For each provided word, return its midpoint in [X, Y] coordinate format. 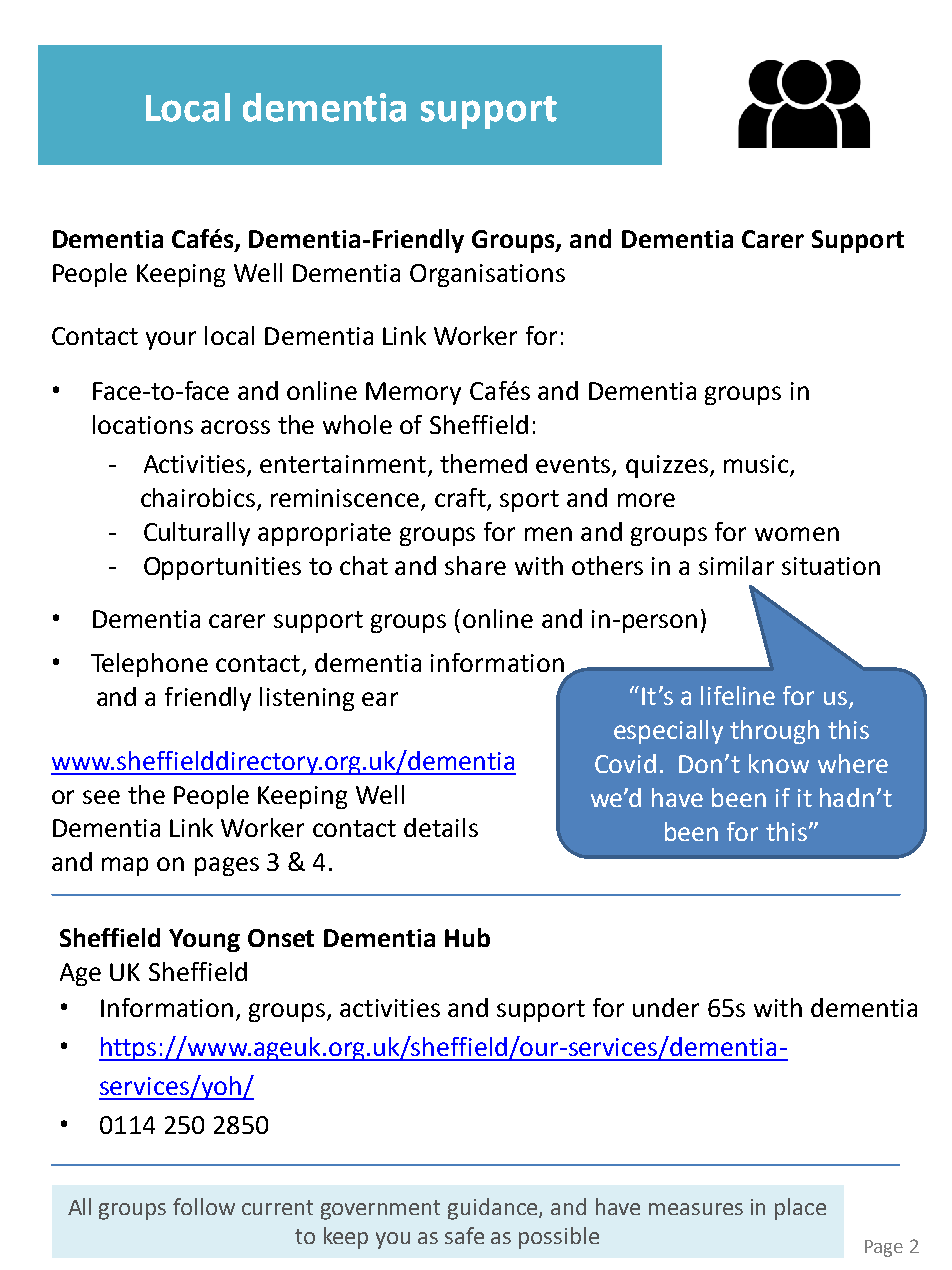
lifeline [738, 695]
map [125, 866]
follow [204, 1206]
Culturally [197, 534]
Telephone [149, 665]
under [666, 1007]
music [756, 464]
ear [380, 699]
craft [461, 499]
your [171, 340]
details [441, 827]
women [797, 534]
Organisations [487, 275]
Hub [467, 937]
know [779, 763]
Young [204, 940]
